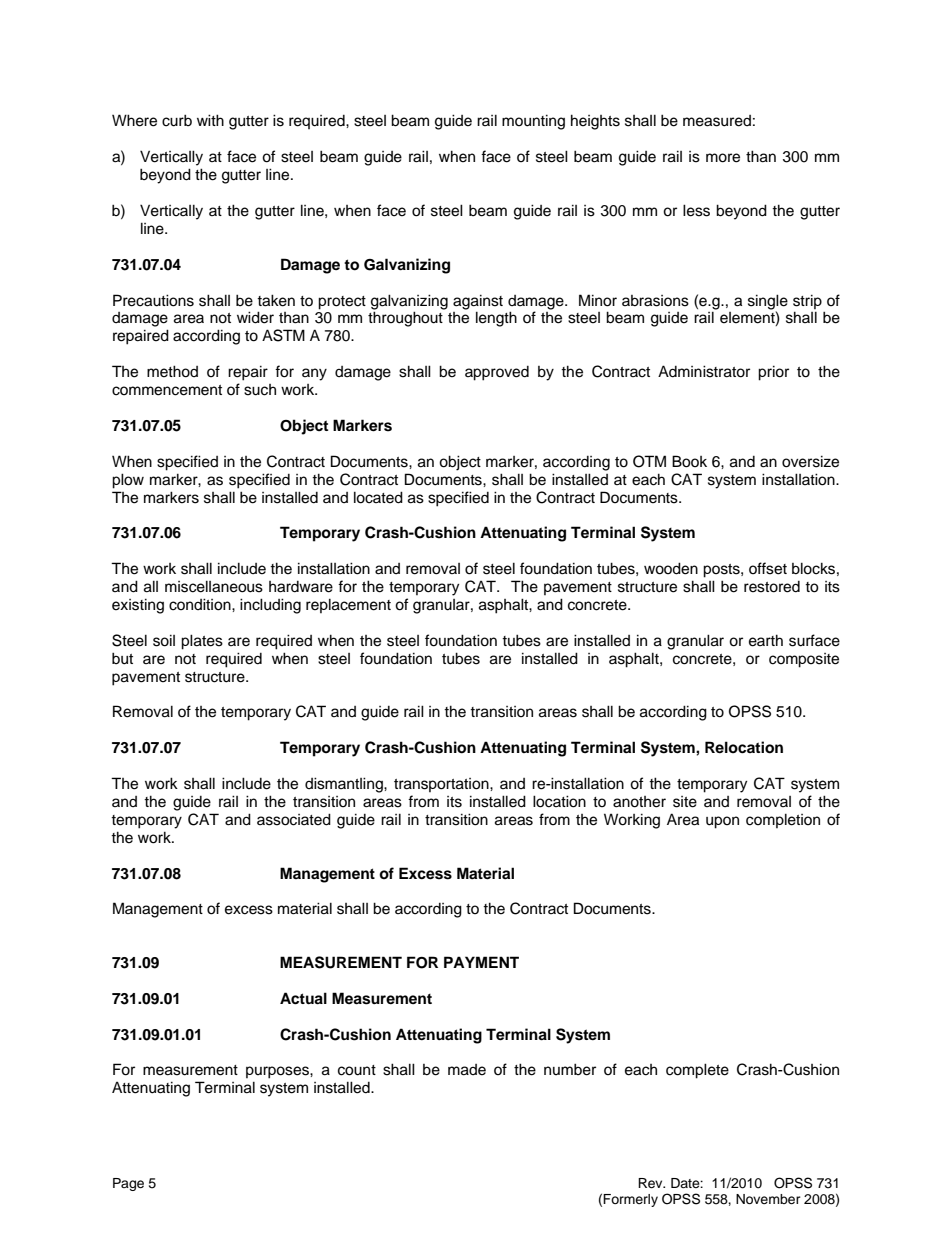 The height and width of the screenshot is (1233, 952). Describe the element at coordinates (533, 122) in the screenshot. I see `mounting` at that location.
